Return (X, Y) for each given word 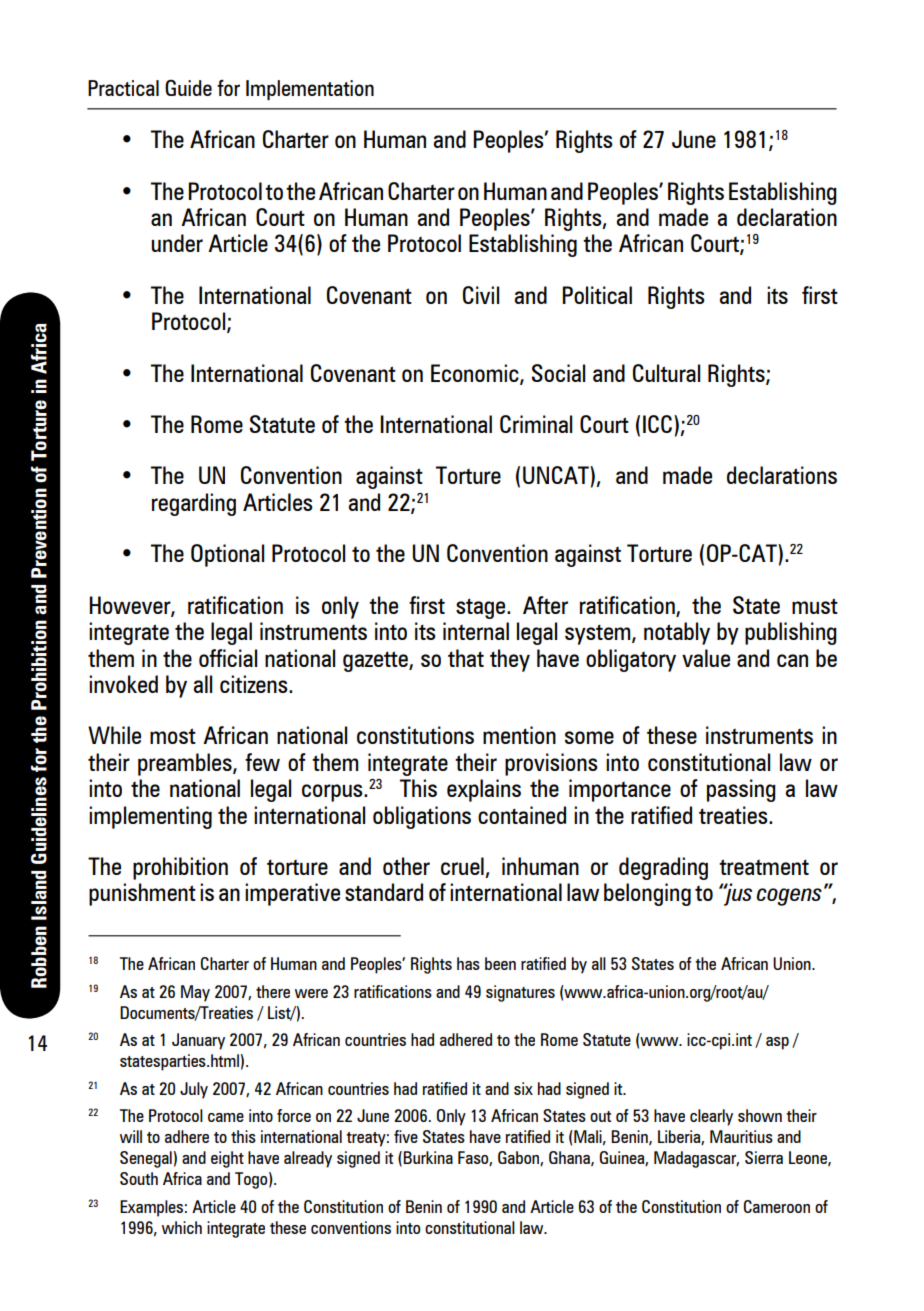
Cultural (666, 373)
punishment (142, 894)
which (182, 1227)
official (228, 658)
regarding (193, 504)
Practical (123, 88)
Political (597, 295)
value (706, 658)
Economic (476, 374)
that (466, 658)
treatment (764, 867)
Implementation (310, 90)
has (468, 963)
